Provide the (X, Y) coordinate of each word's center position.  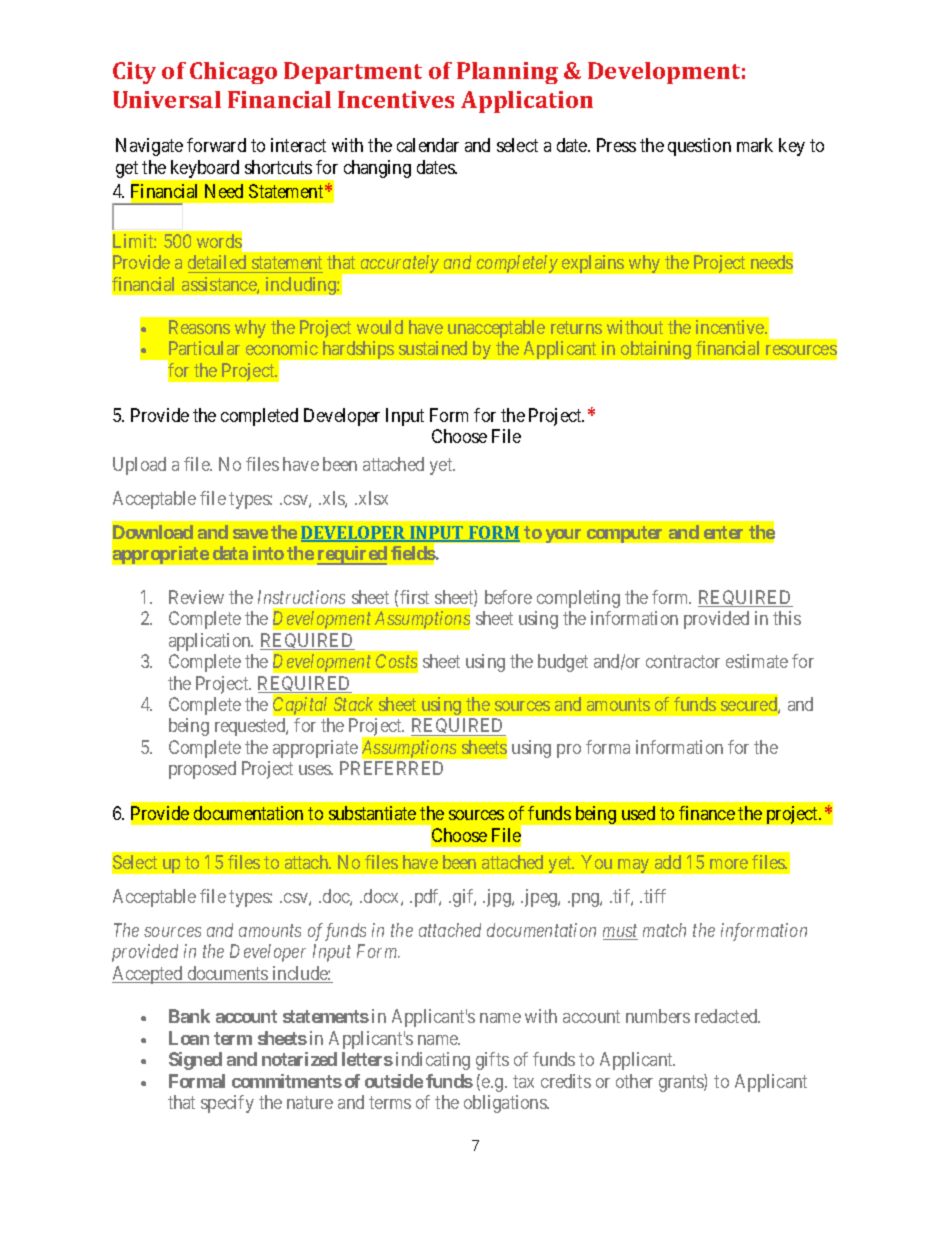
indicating (433, 1061)
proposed (202, 770)
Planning (507, 73)
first (414, 597)
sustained (433, 348)
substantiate (372, 813)
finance (707, 813)
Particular (204, 348)
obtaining (656, 350)
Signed (195, 1061)
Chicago (233, 73)
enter (723, 532)
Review (196, 597)
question (699, 147)
